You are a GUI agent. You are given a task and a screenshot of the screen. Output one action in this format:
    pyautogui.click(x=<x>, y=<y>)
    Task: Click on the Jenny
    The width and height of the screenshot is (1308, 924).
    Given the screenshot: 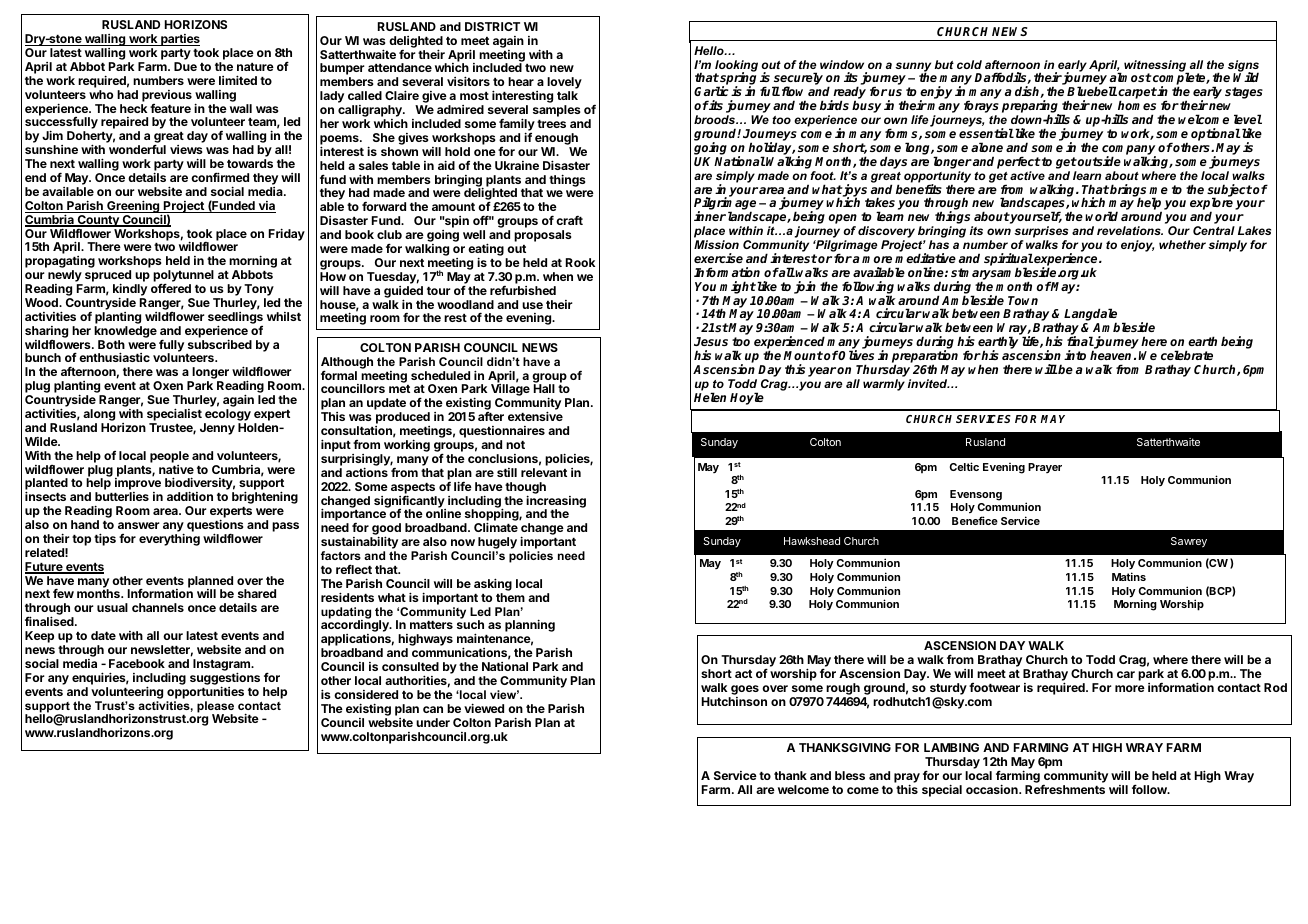 What is the action you would take?
    pyautogui.click(x=217, y=429)
